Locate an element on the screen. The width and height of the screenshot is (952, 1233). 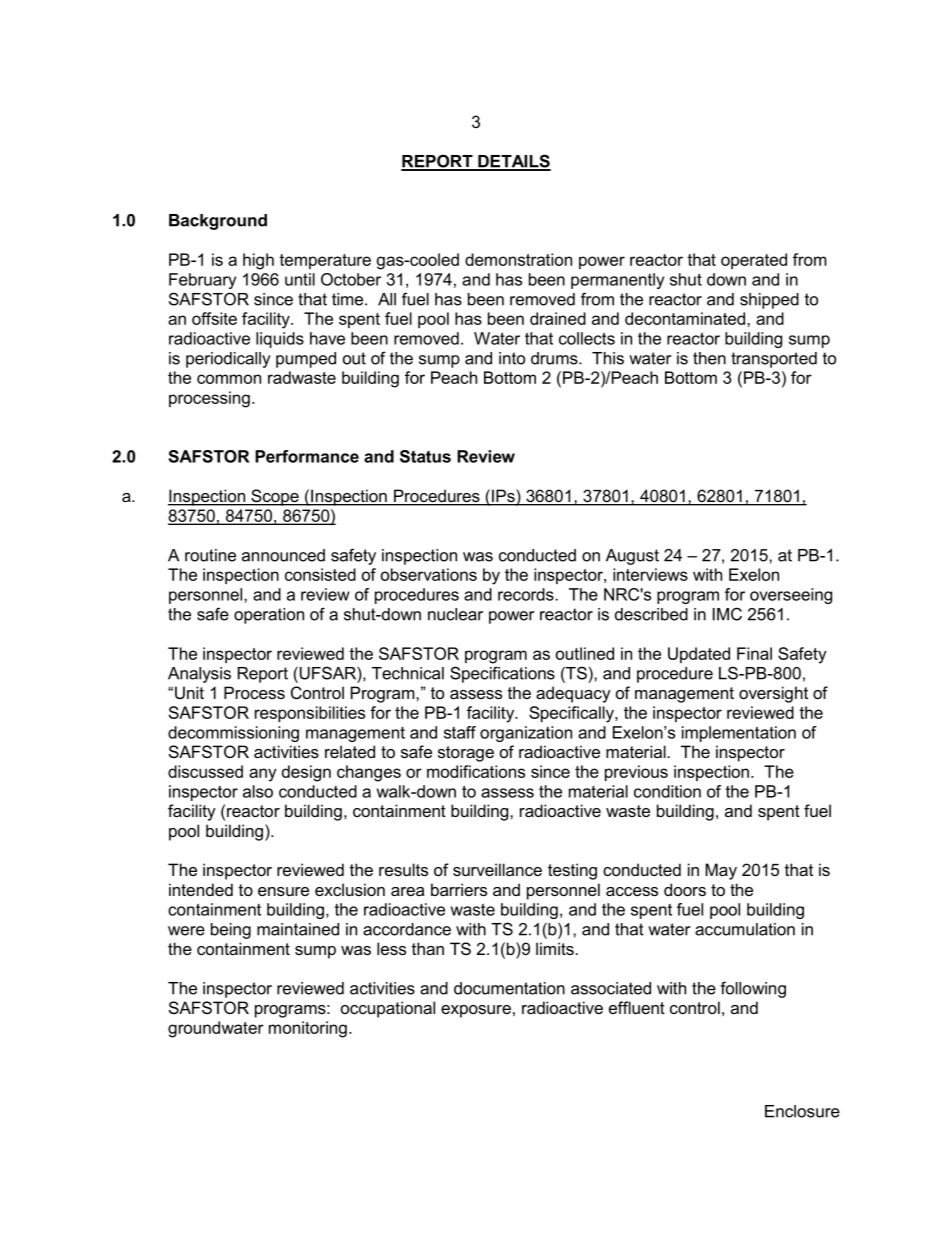
IMC is located at coordinates (727, 614).
